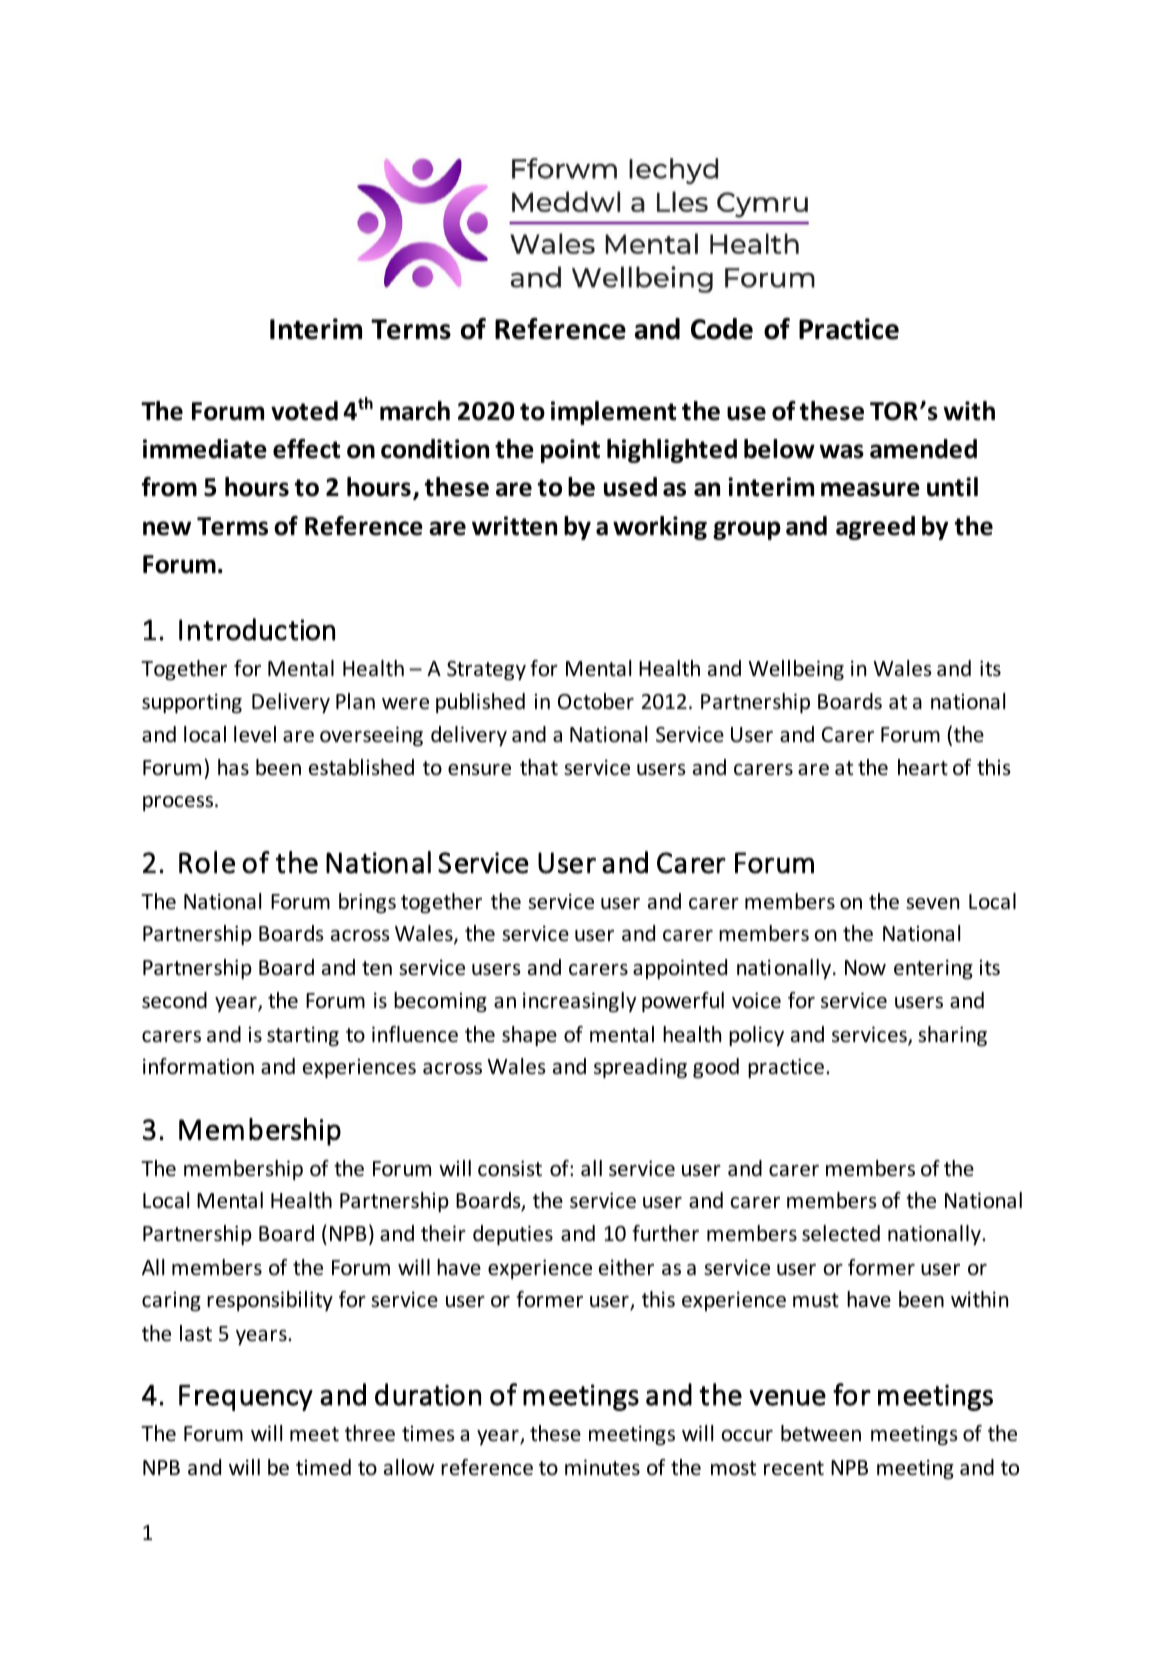  Describe the element at coordinates (613, 413) in the document. I see `implement` at that location.
